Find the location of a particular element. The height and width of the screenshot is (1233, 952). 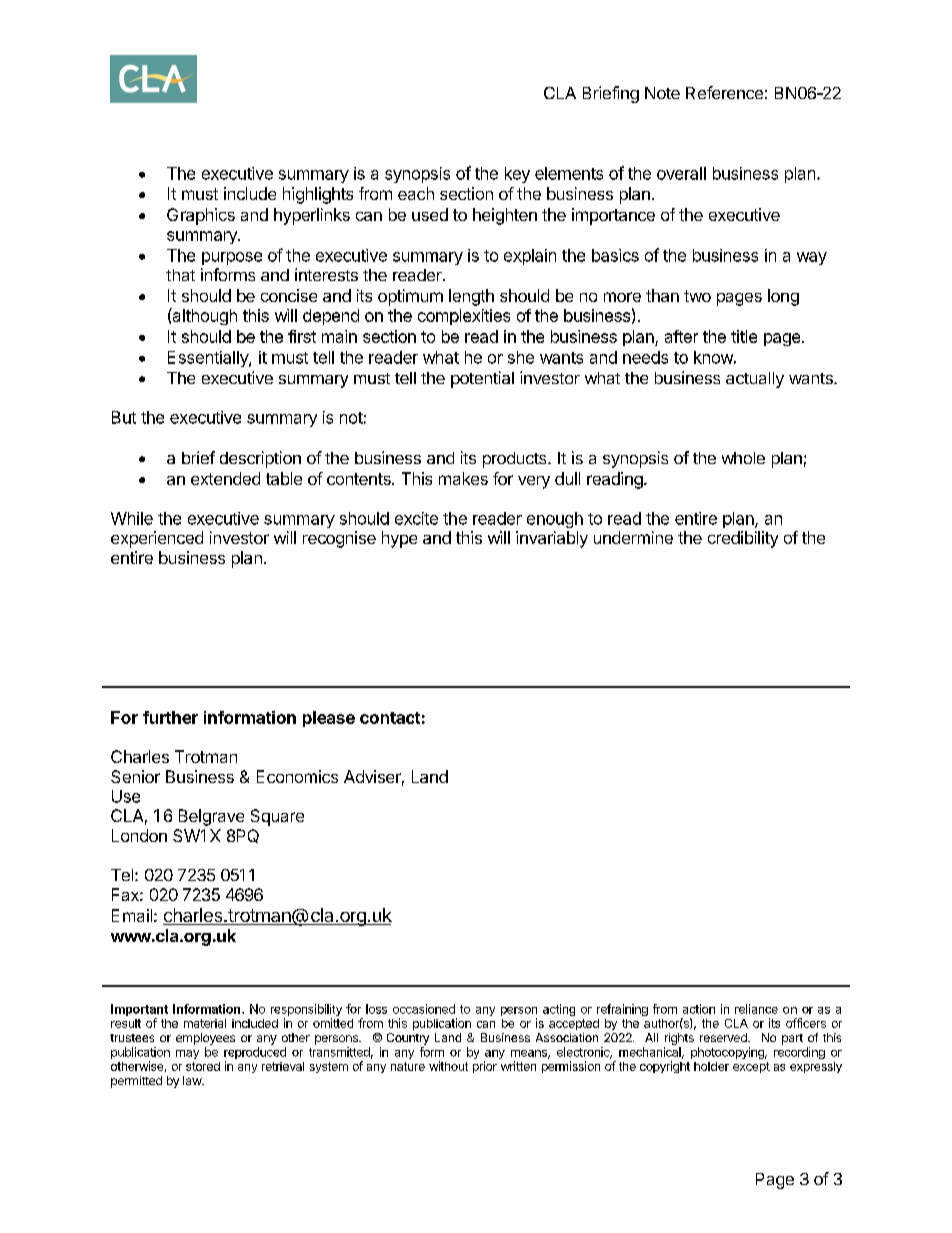

key is located at coordinates (517, 175).
